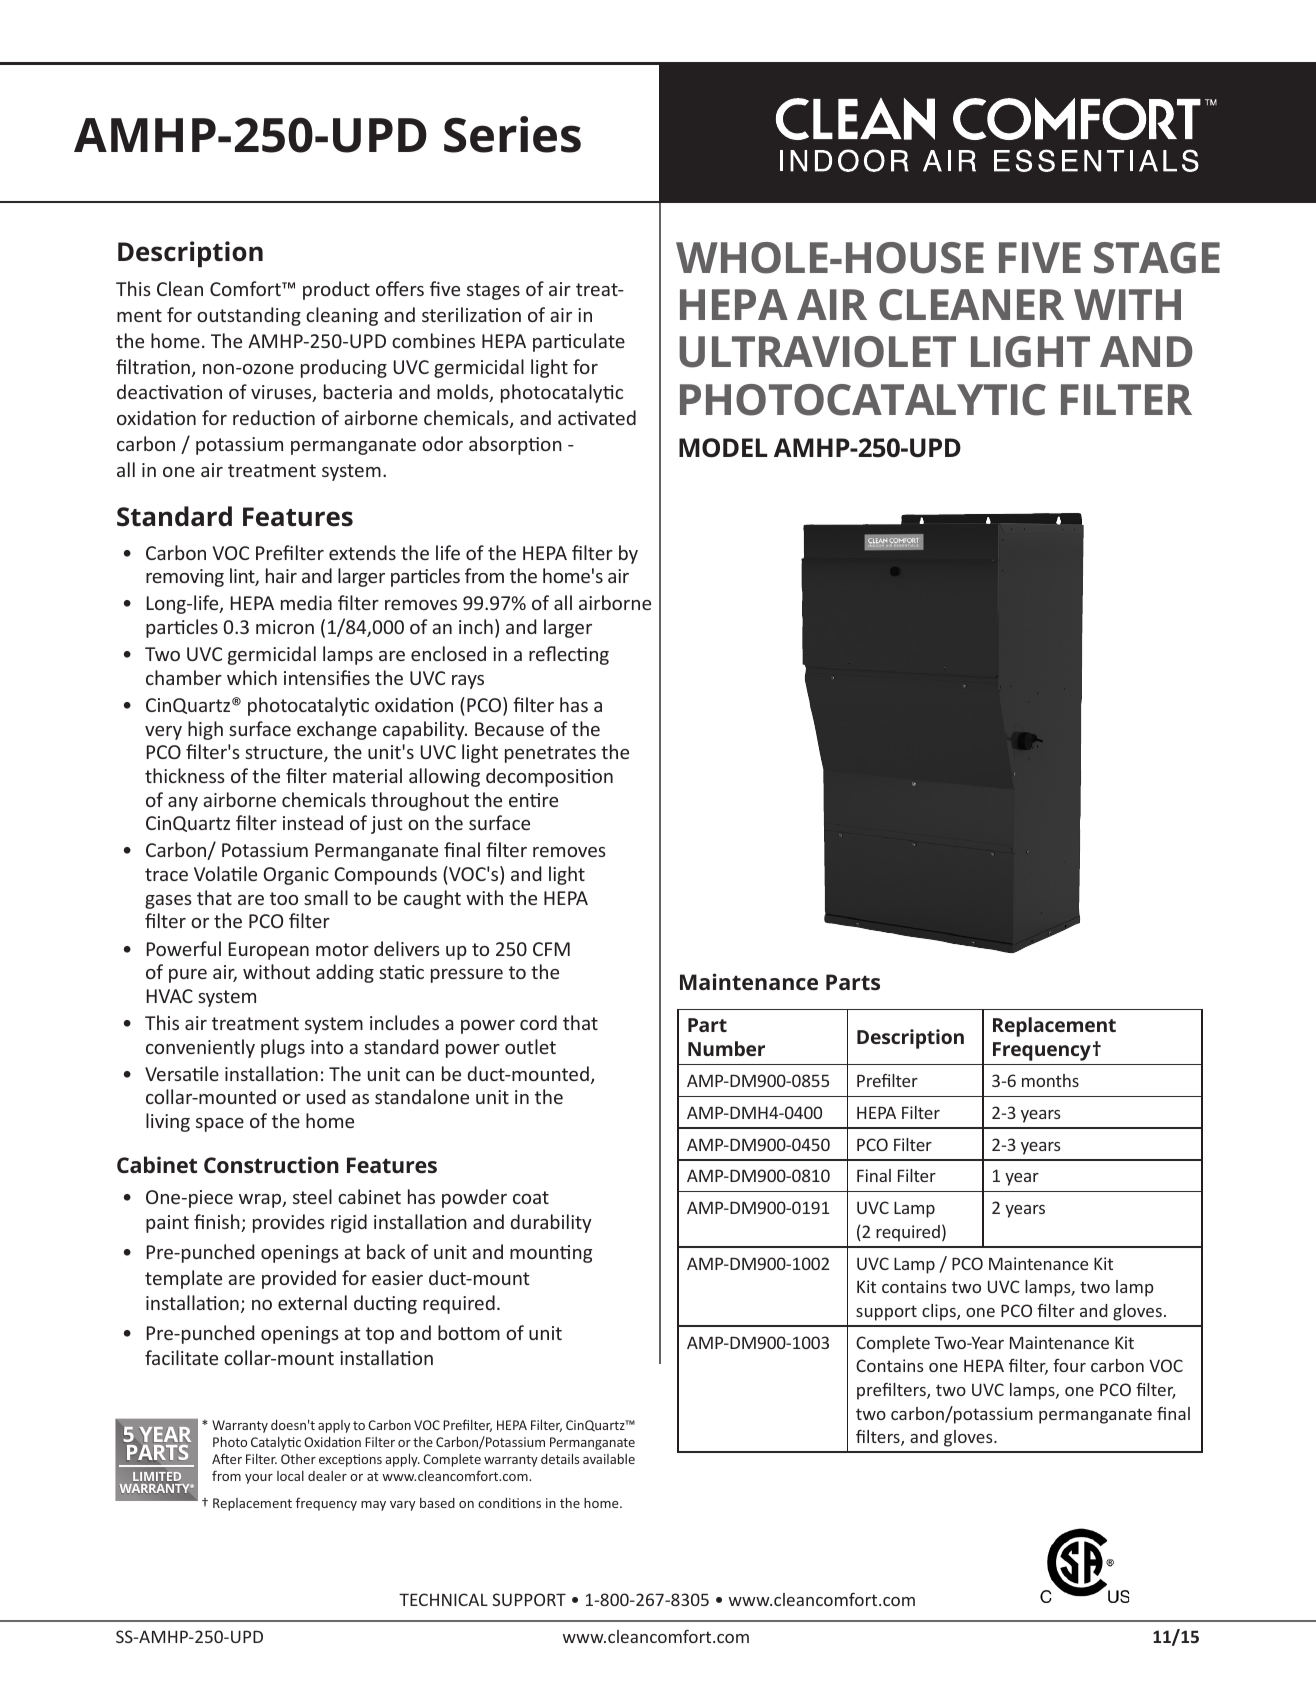 This screenshot has height=1703, width=1316. What do you see at coordinates (569, 655) in the screenshot?
I see `reflecting` at bounding box center [569, 655].
